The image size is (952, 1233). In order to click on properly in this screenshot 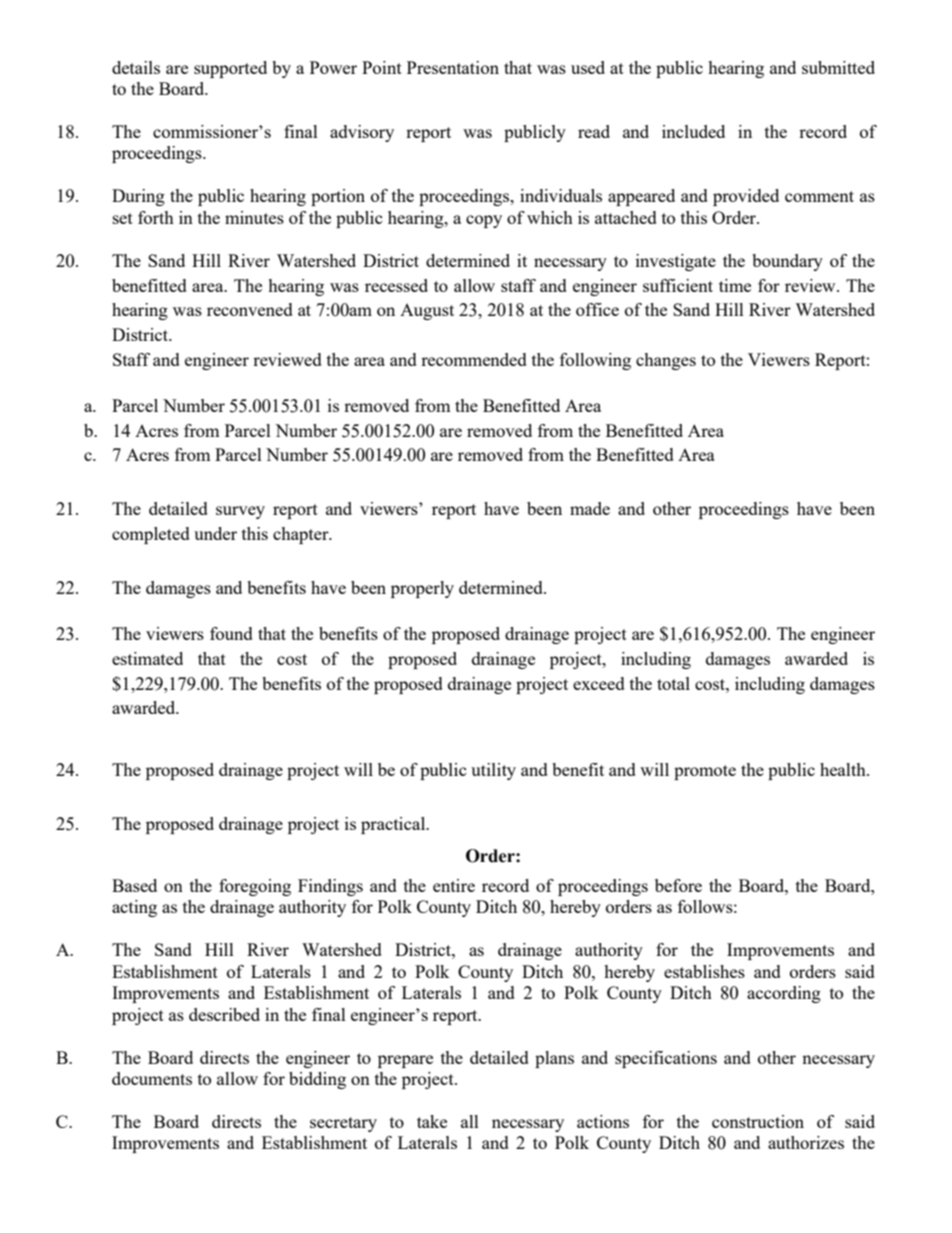, I will do `click(422, 589)`.
